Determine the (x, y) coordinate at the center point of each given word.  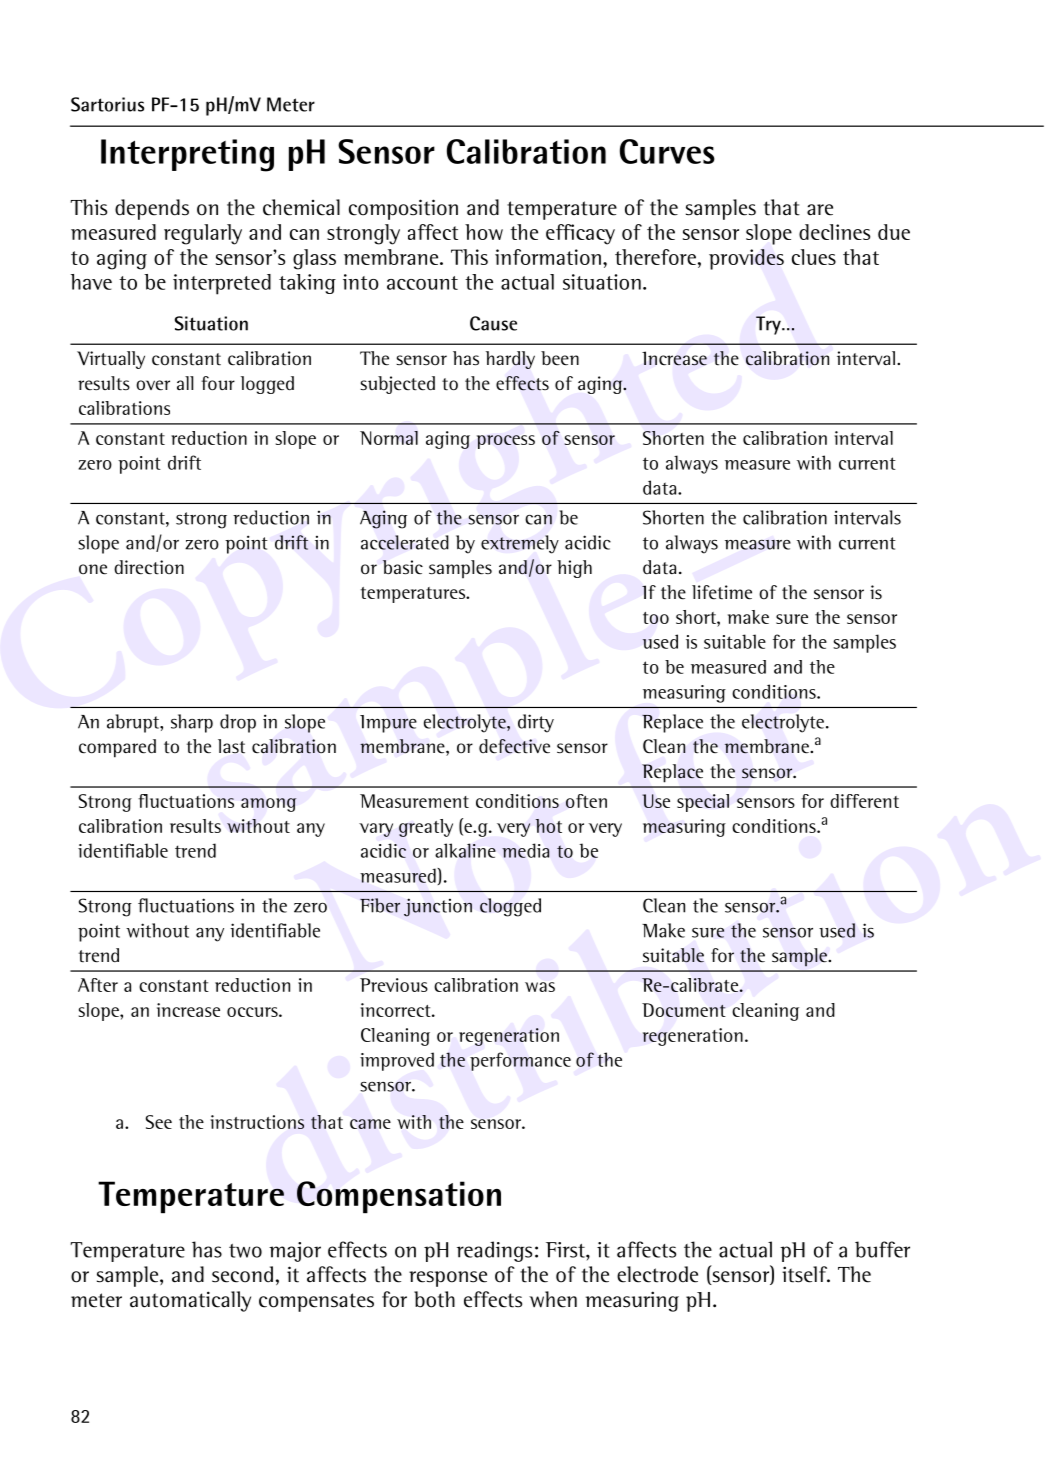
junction (438, 907)
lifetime (722, 592)
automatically (190, 1301)
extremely (520, 544)
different (864, 801)
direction (149, 567)
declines (834, 232)
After (98, 985)
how (484, 232)
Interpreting (187, 155)
